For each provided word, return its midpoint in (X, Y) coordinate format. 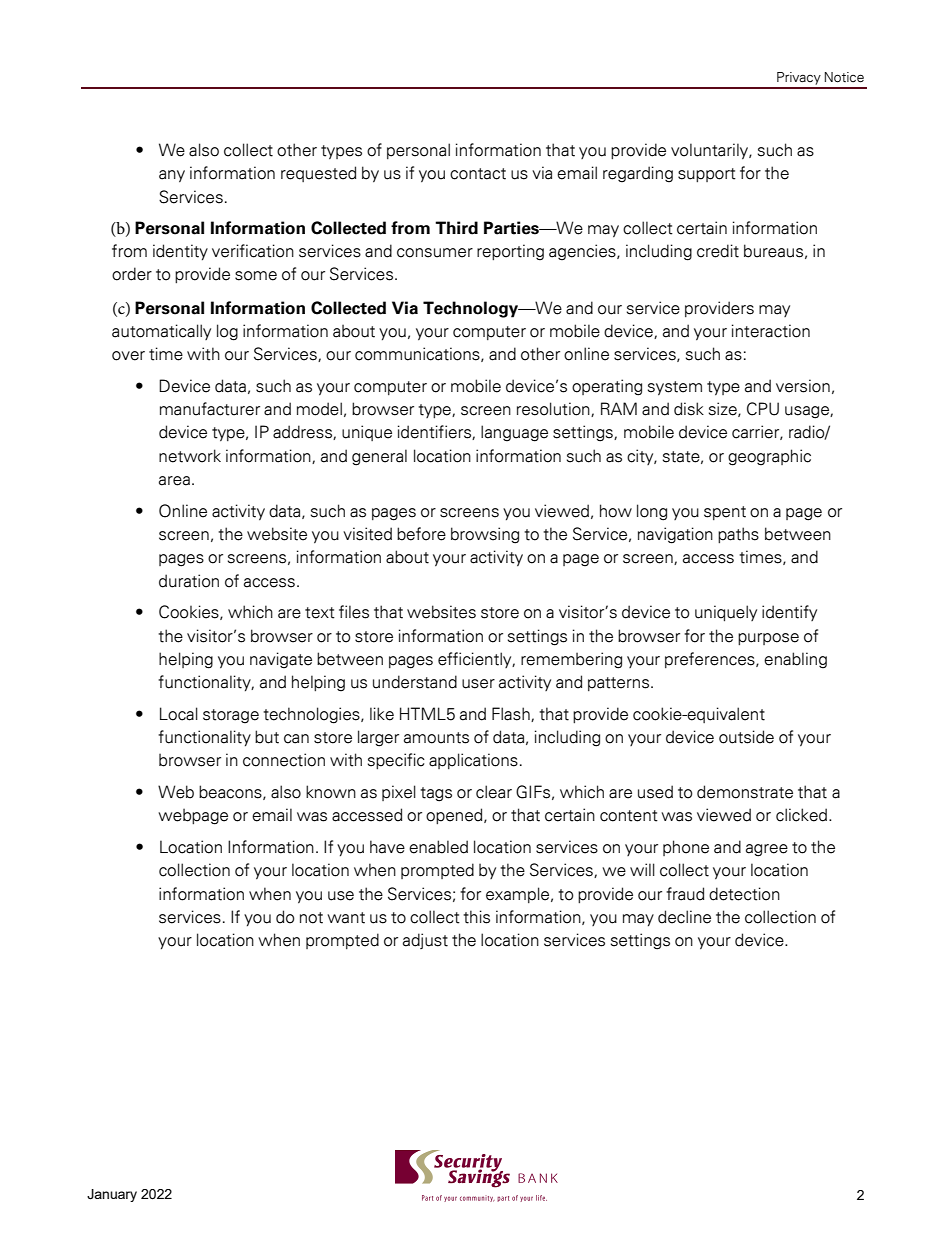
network (190, 456)
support (707, 175)
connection (284, 760)
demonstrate (745, 792)
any (172, 176)
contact (478, 174)
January (112, 1195)
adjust (425, 941)
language (514, 433)
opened (455, 816)
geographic (769, 457)
